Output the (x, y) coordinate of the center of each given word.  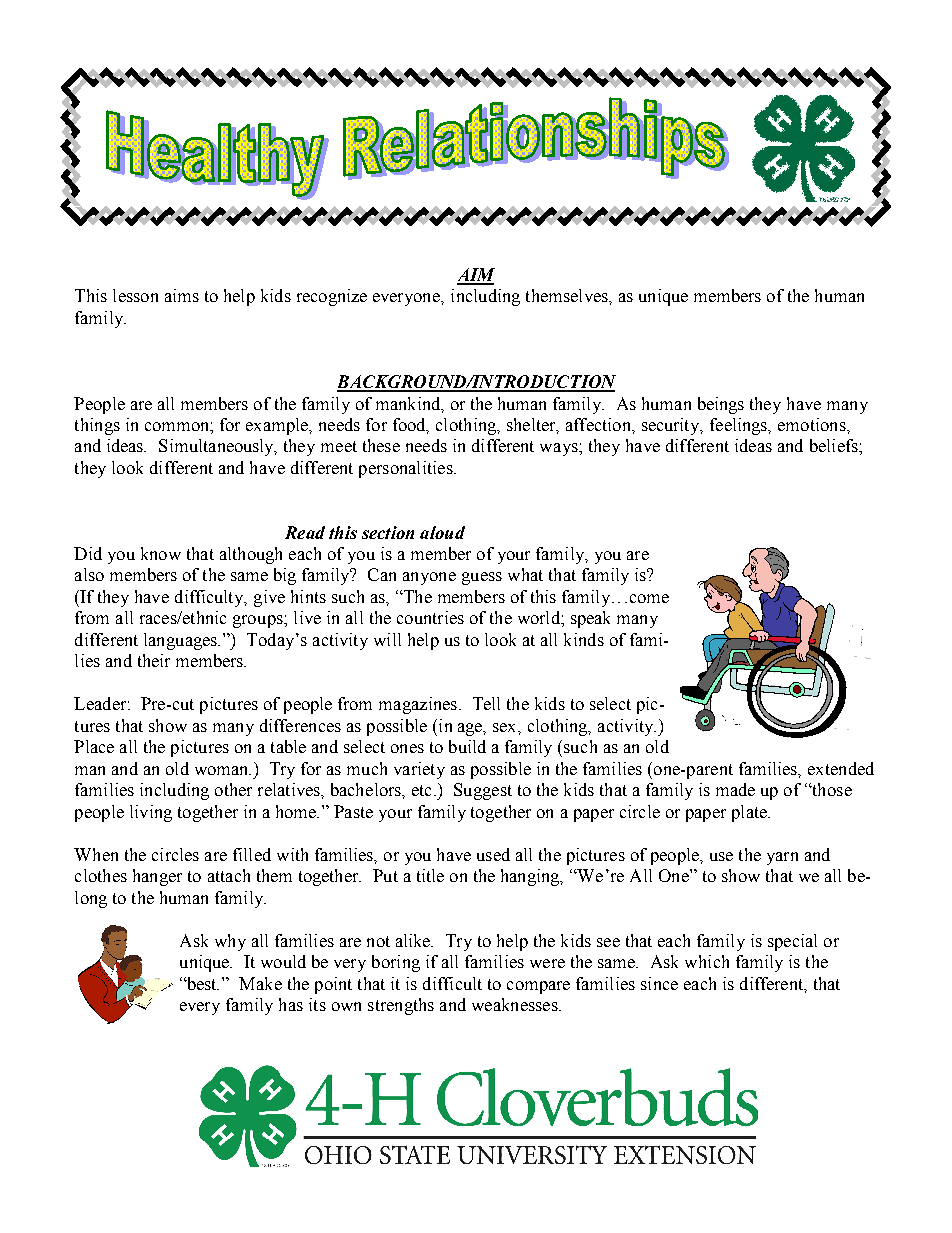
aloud (442, 532)
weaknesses (516, 1004)
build (467, 746)
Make (260, 983)
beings (721, 405)
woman (223, 770)
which (707, 961)
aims (182, 295)
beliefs (835, 445)
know (161, 553)
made (735, 789)
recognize (332, 297)
